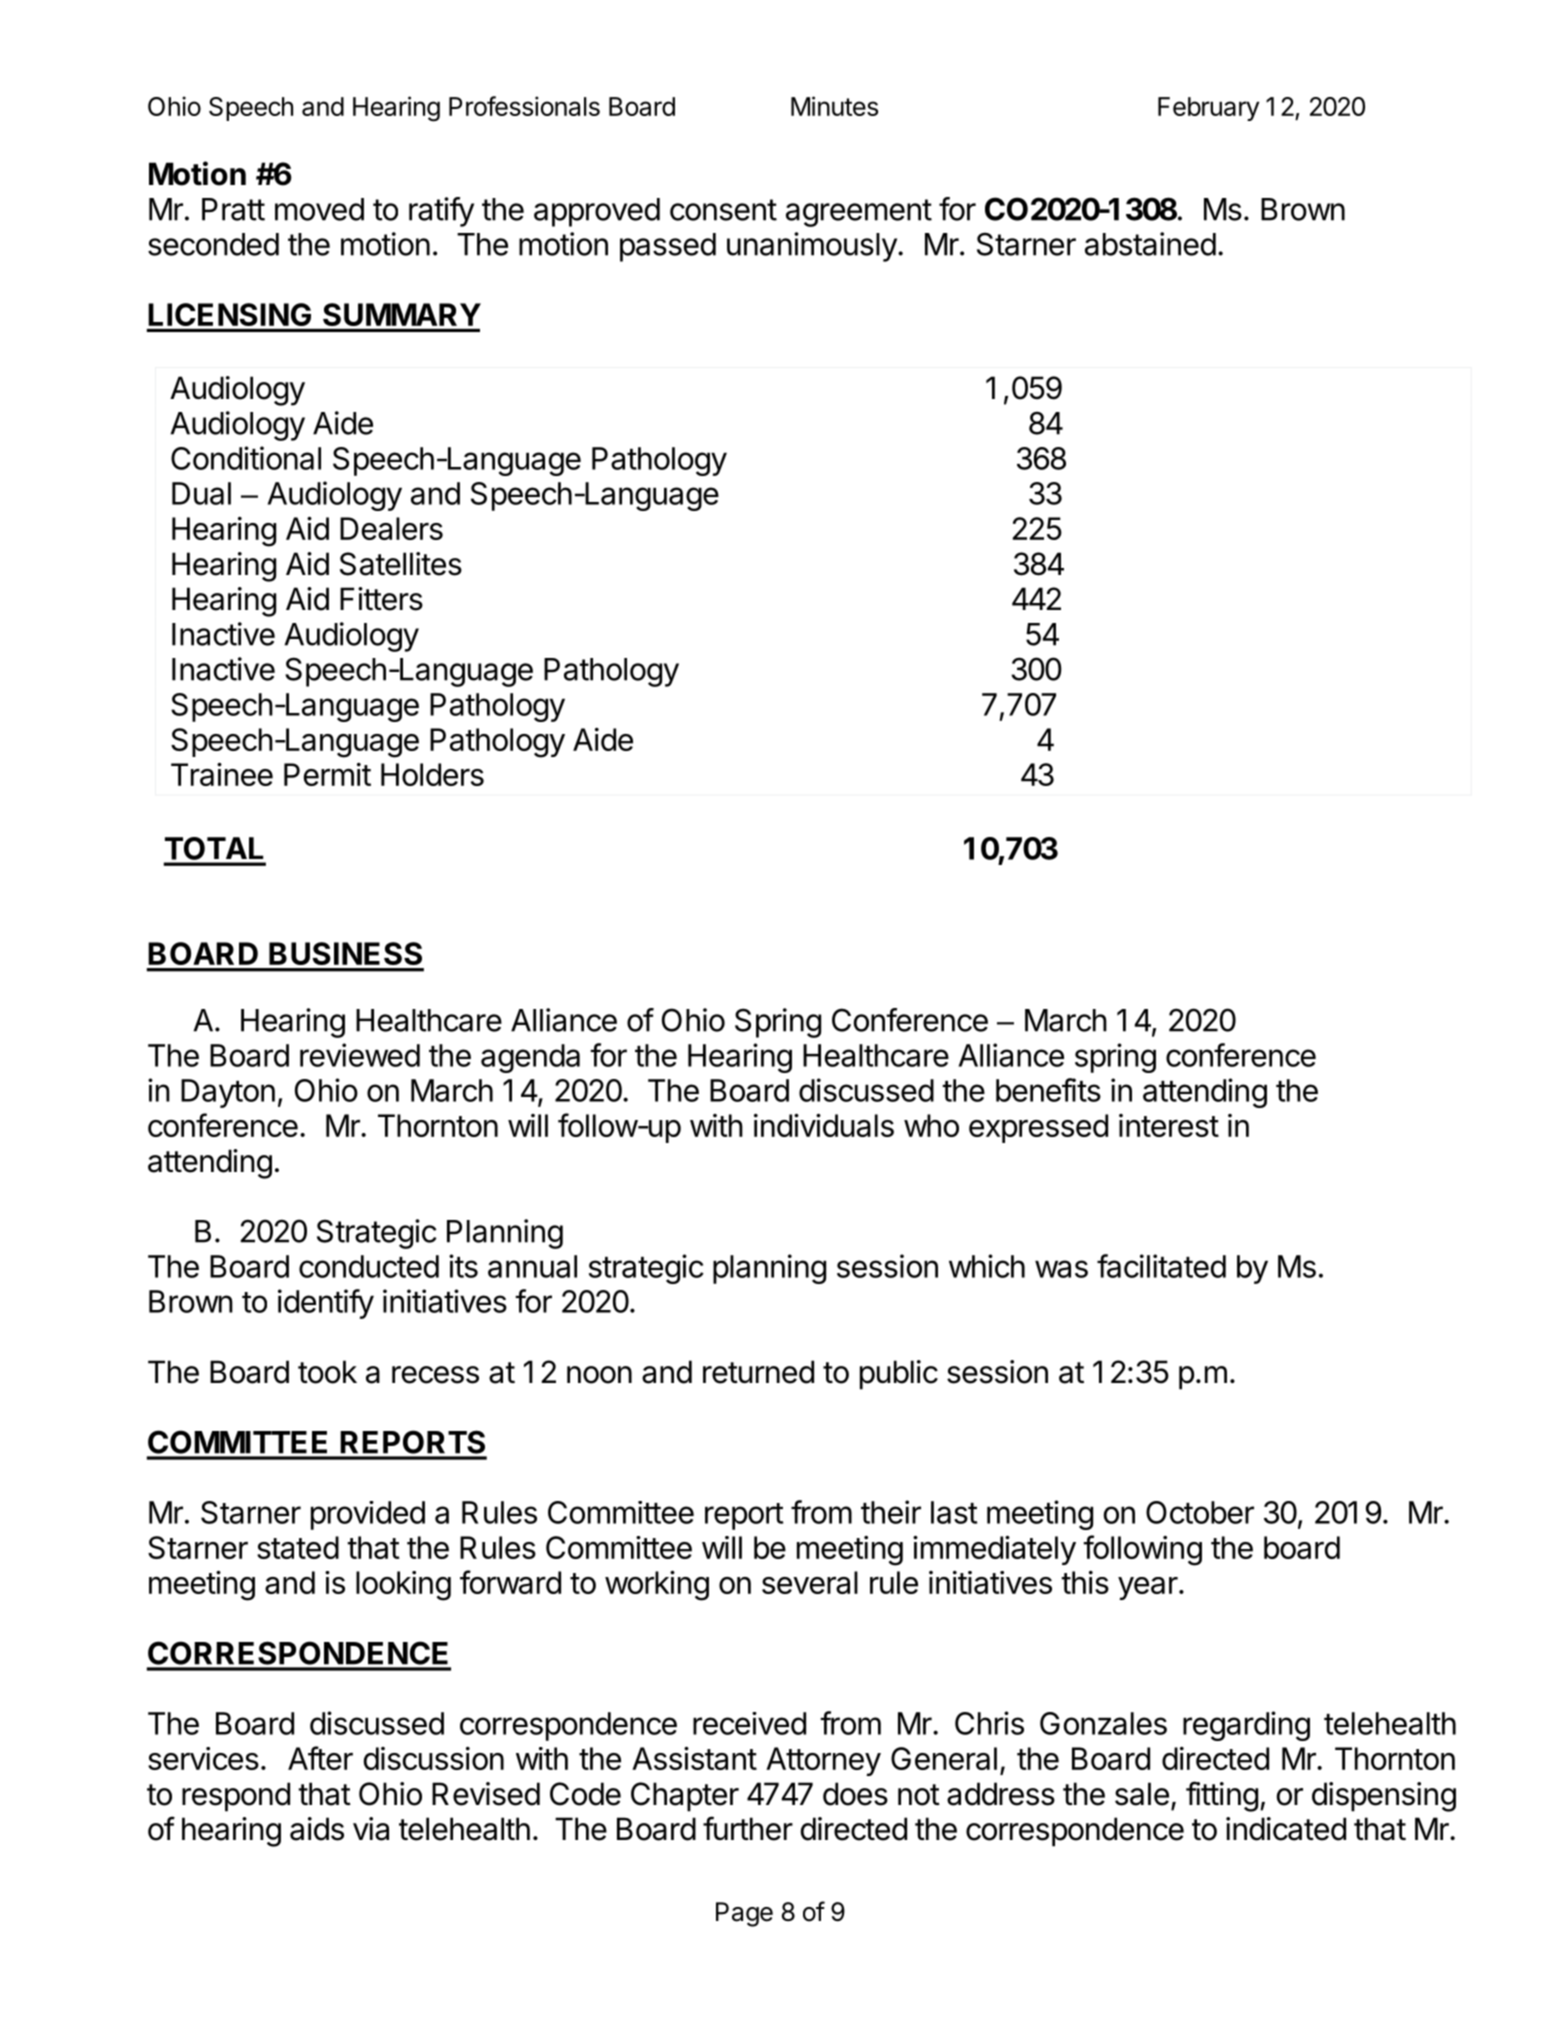 This screenshot has width=1560, height=2018. I want to click on Minutes, so click(834, 106).
